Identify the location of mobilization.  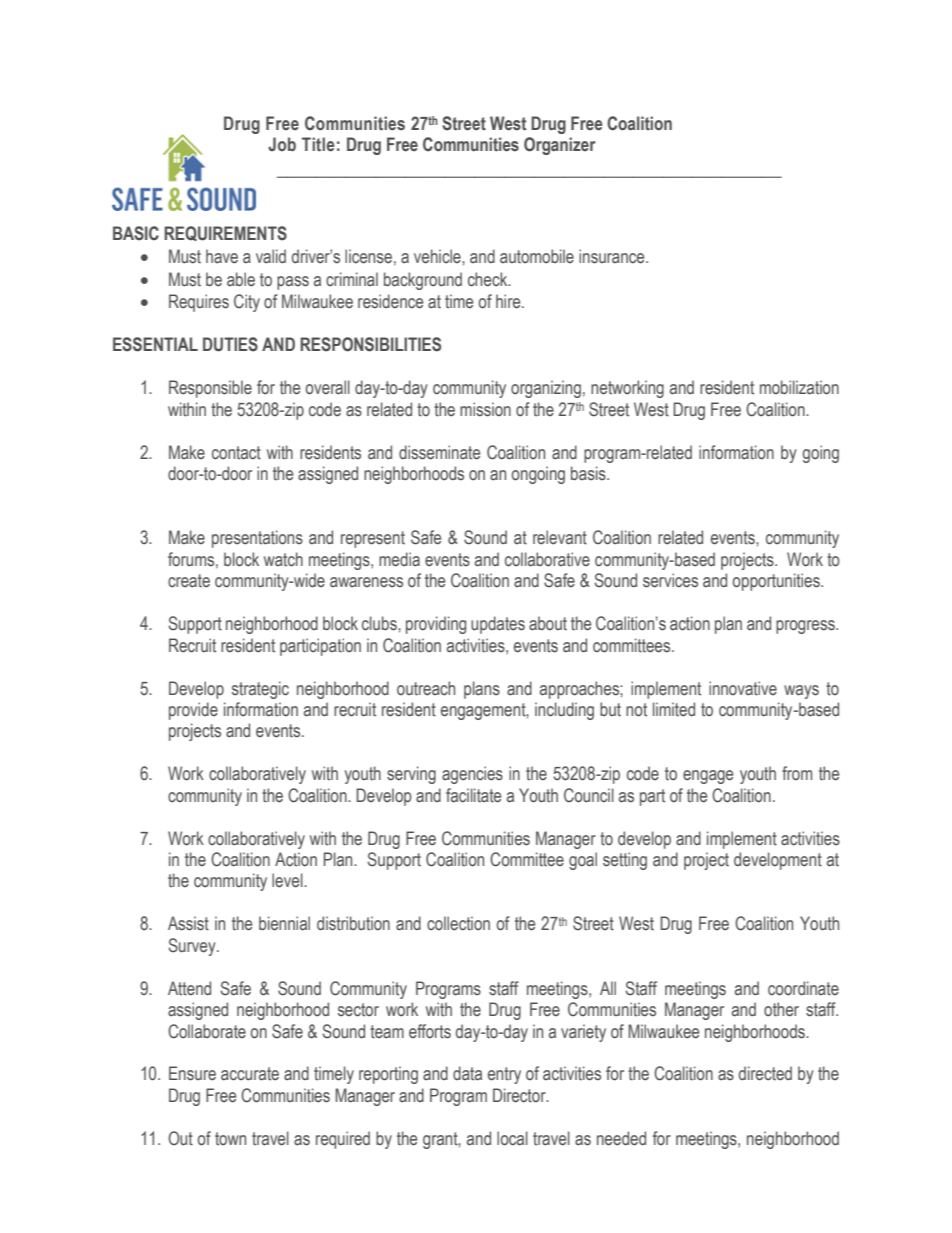
(799, 387).
